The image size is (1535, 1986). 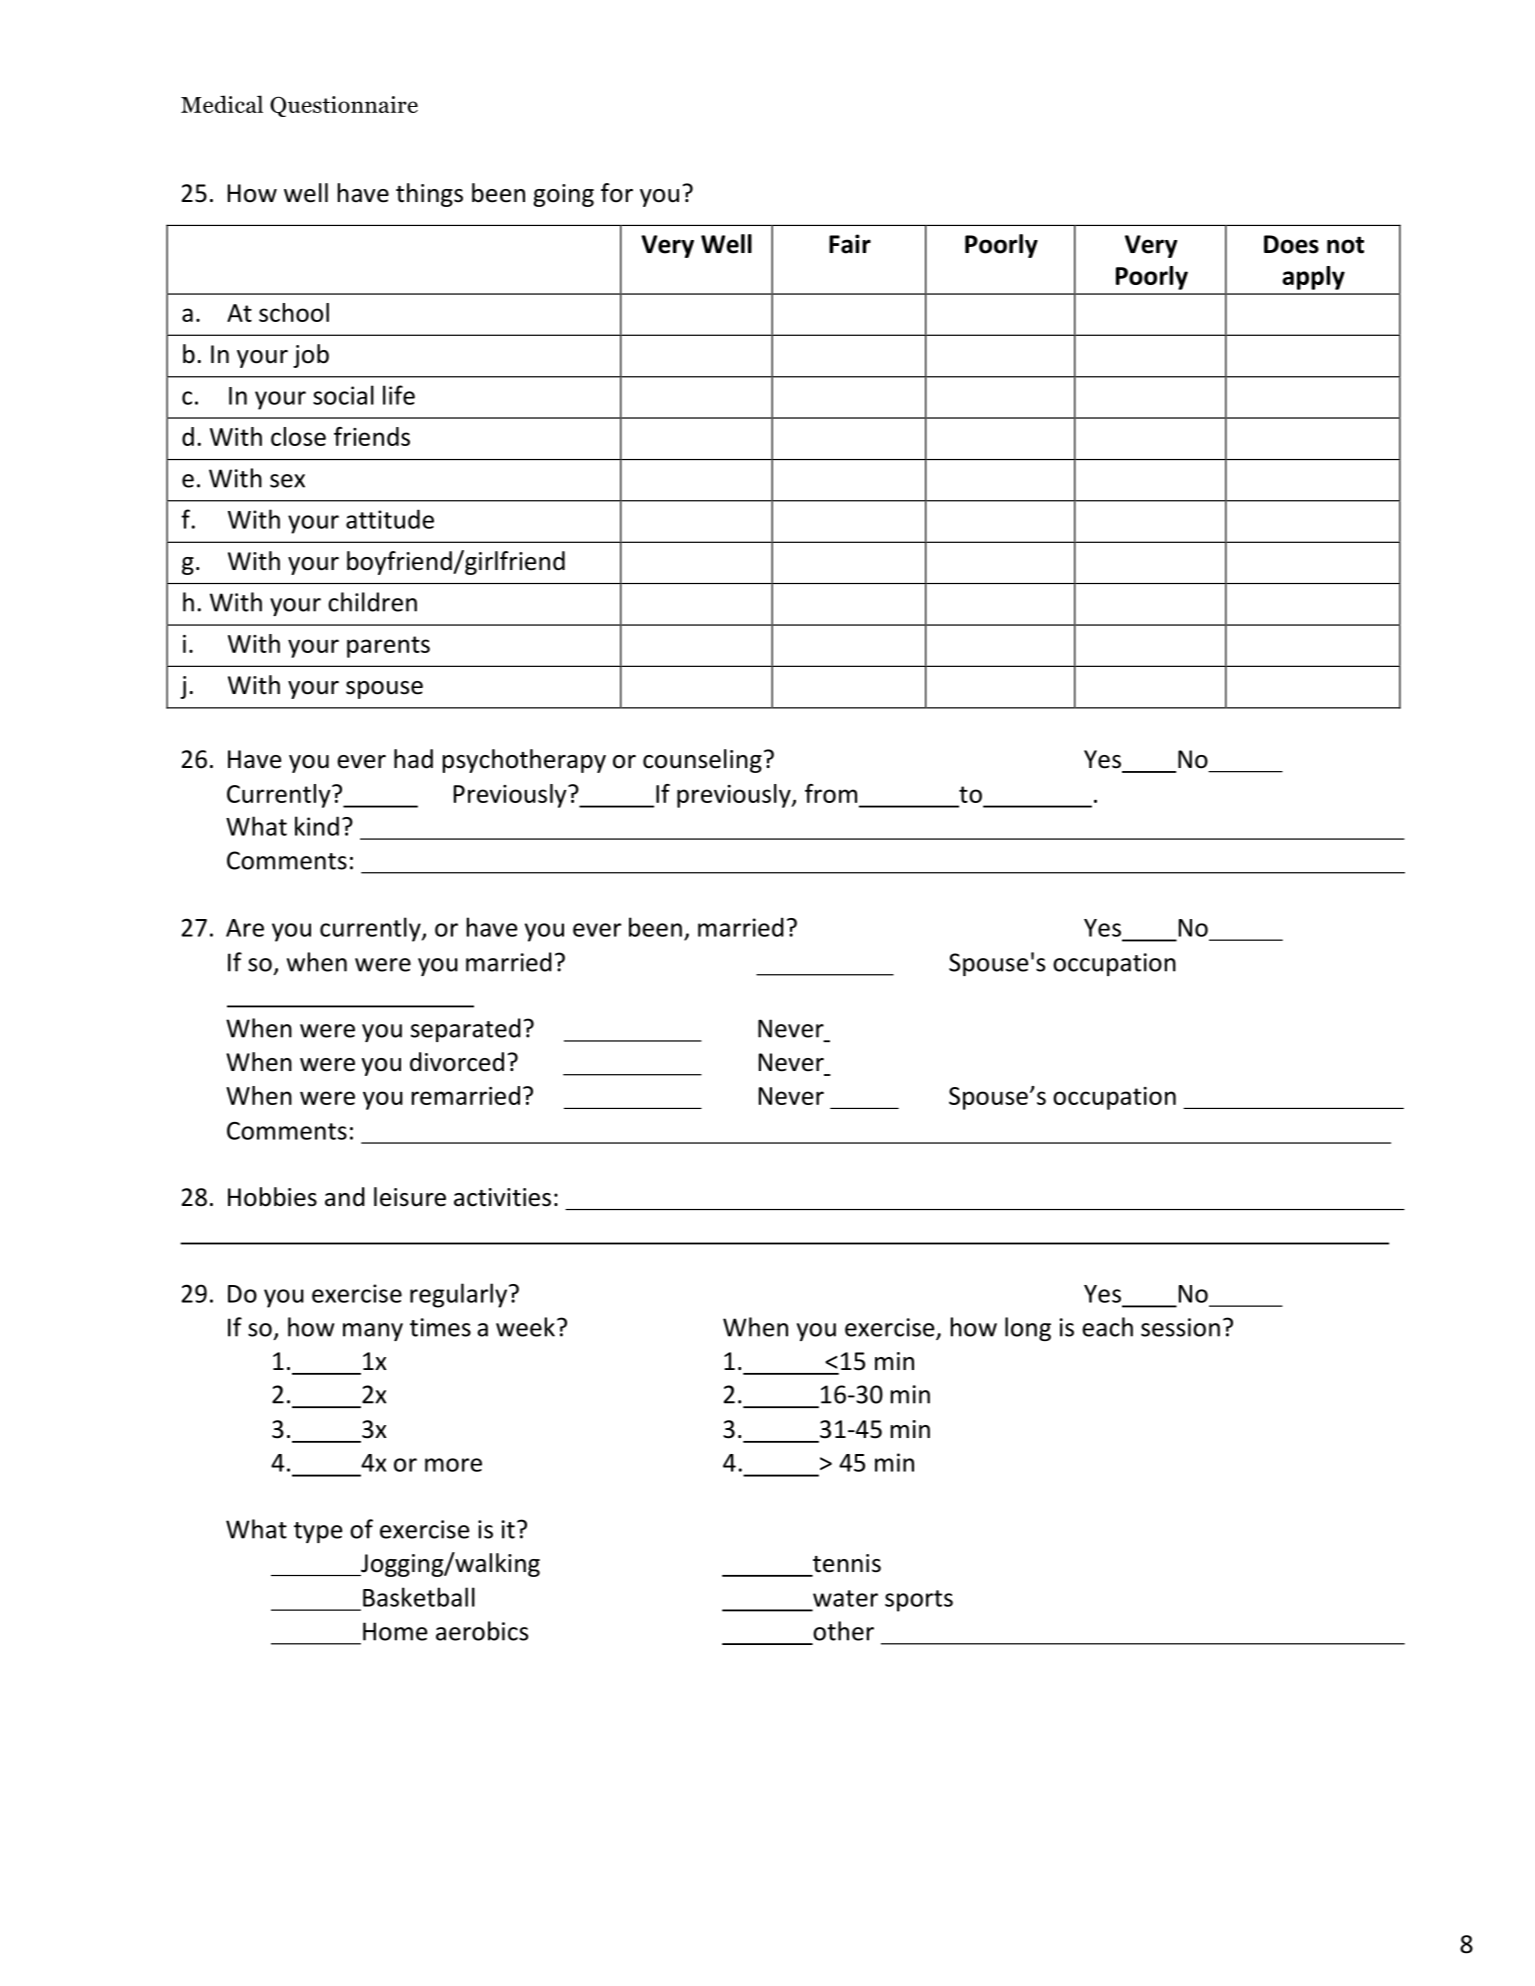 I want to click on Basketball, so click(x=419, y=1597).
